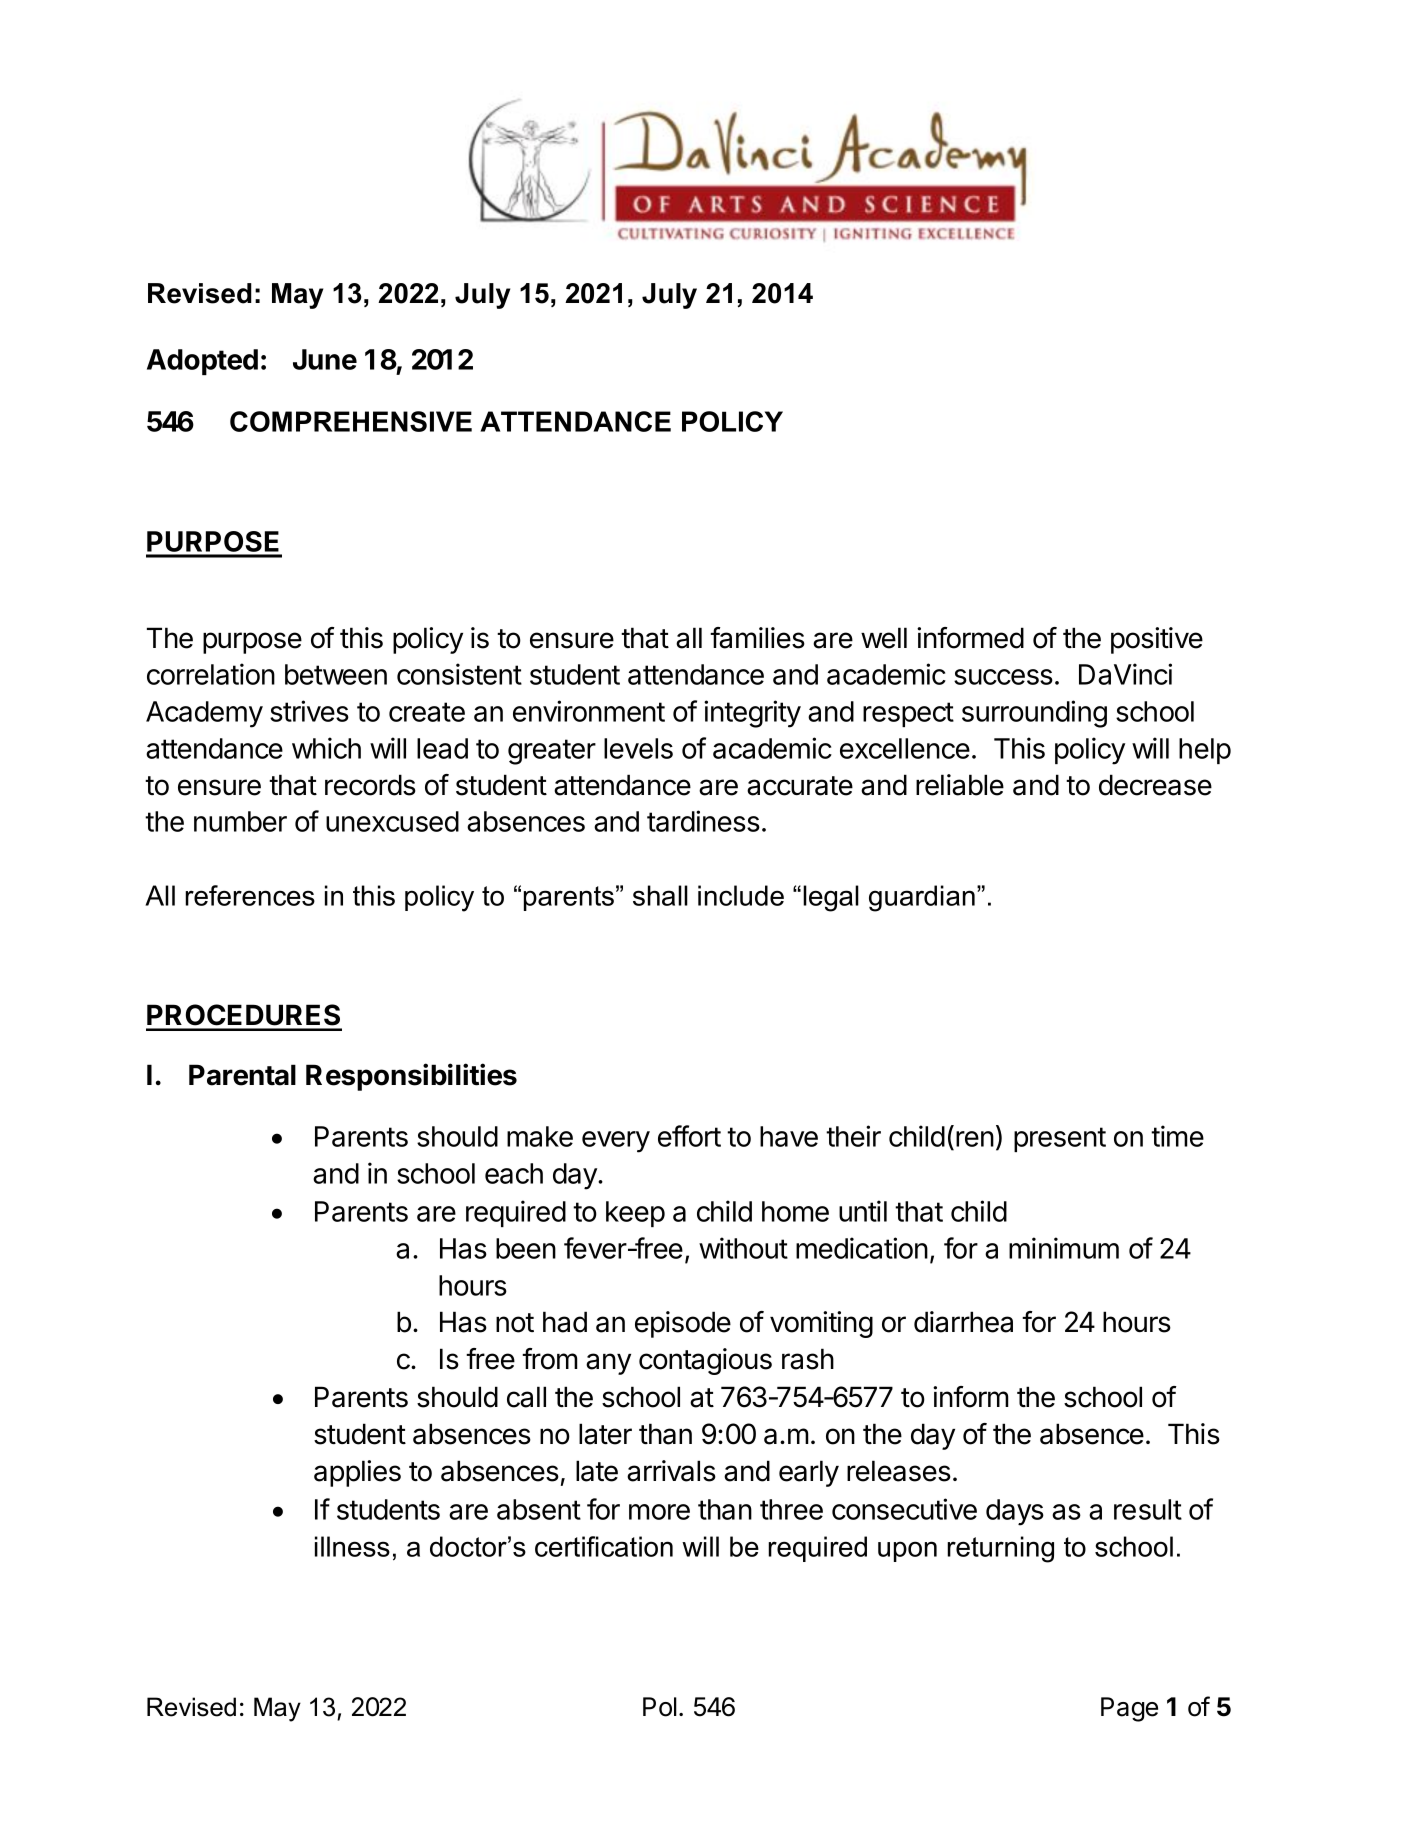  What do you see at coordinates (1129, 1709) in the document?
I see `Page` at bounding box center [1129, 1709].
